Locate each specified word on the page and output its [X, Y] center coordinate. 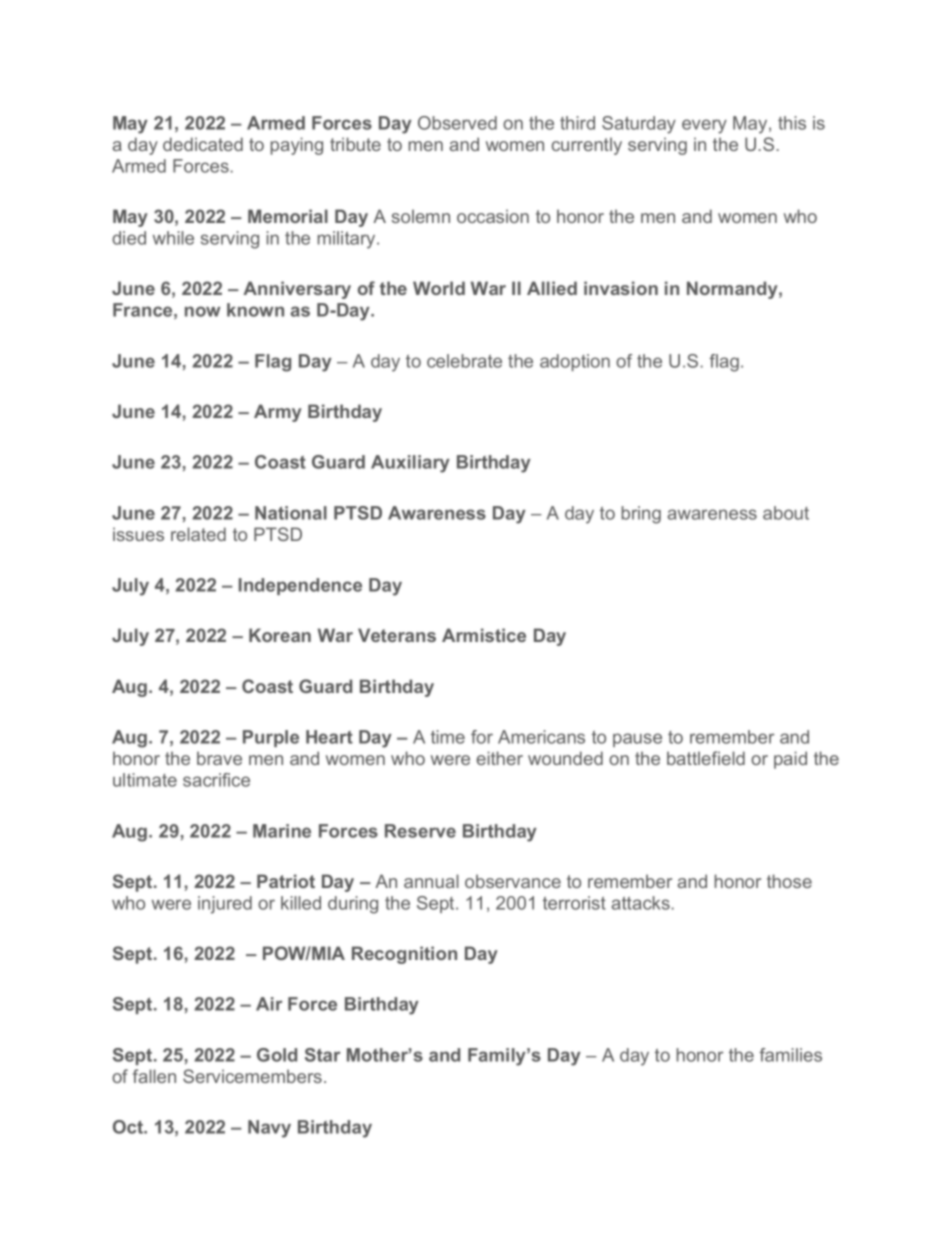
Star [323, 1055]
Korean [280, 635]
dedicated [203, 144]
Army [278, 413]
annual [431, 881]
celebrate [464, 361]
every [704, 126]
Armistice [484, 635]
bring [641, 515]
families [790, 1055]
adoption [575, 362]
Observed [457, 123]
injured [225, 905]
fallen [154, 1076]
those [789, 881]
